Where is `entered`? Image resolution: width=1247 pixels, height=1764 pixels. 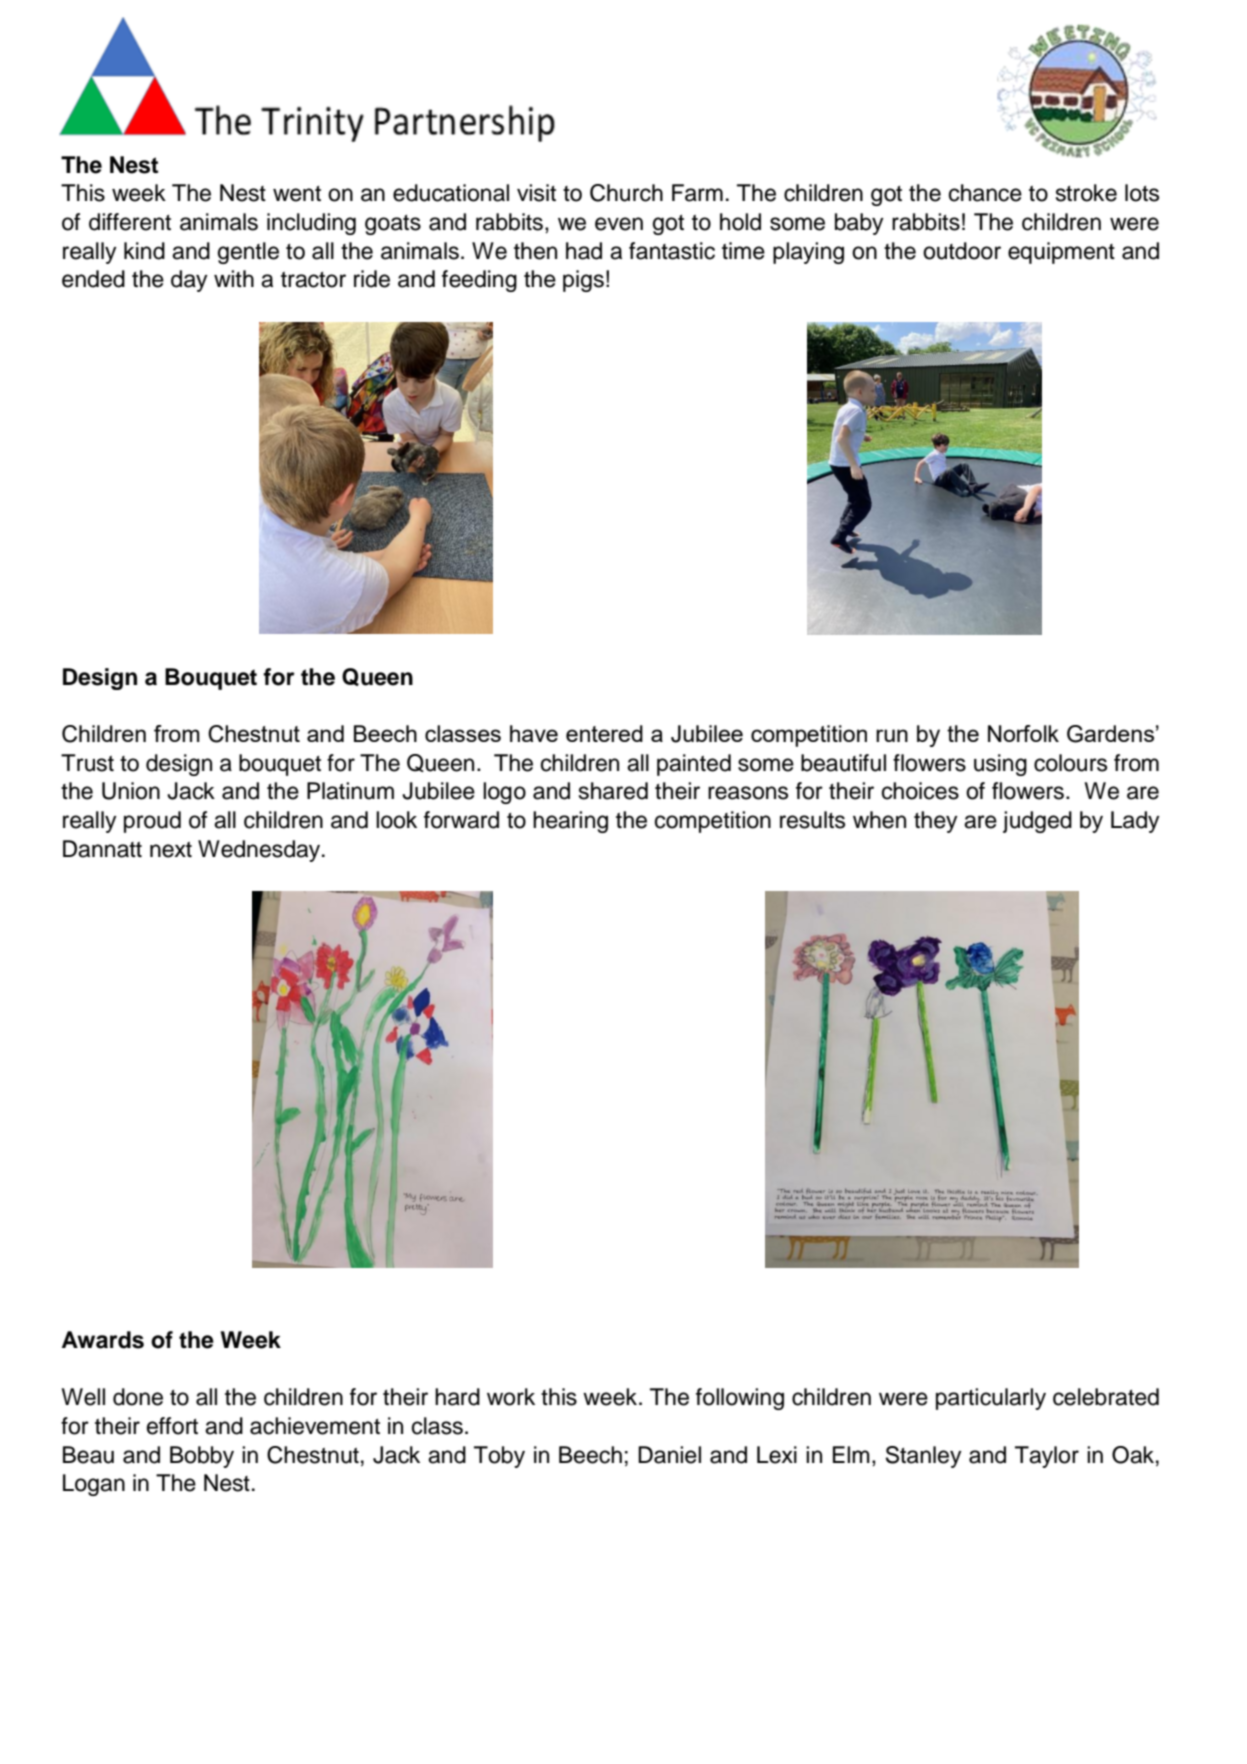 entered is located at coordinates (604, 733).
